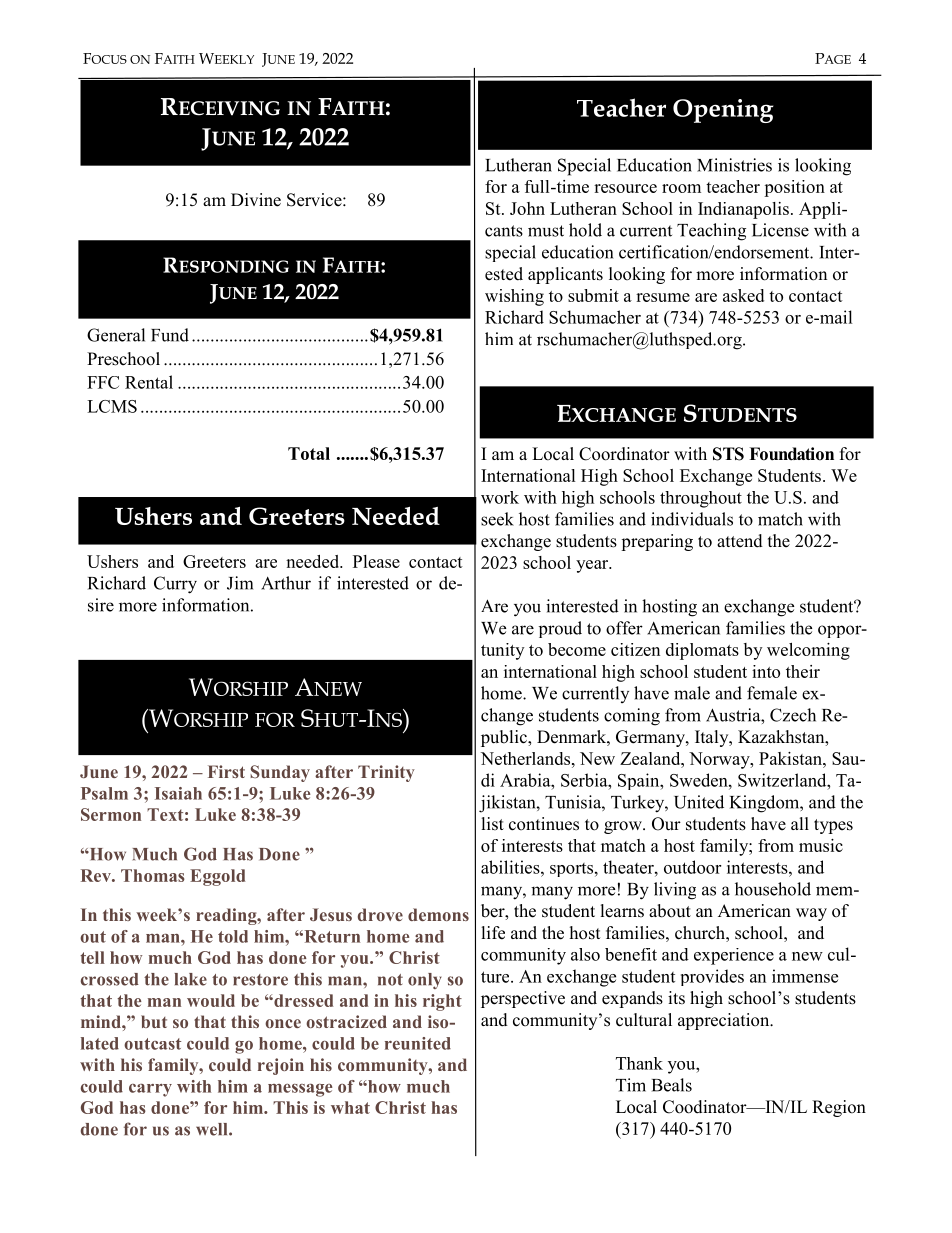 The image size is (952, 1233). I want to click on Region, so click(839, 1108).
